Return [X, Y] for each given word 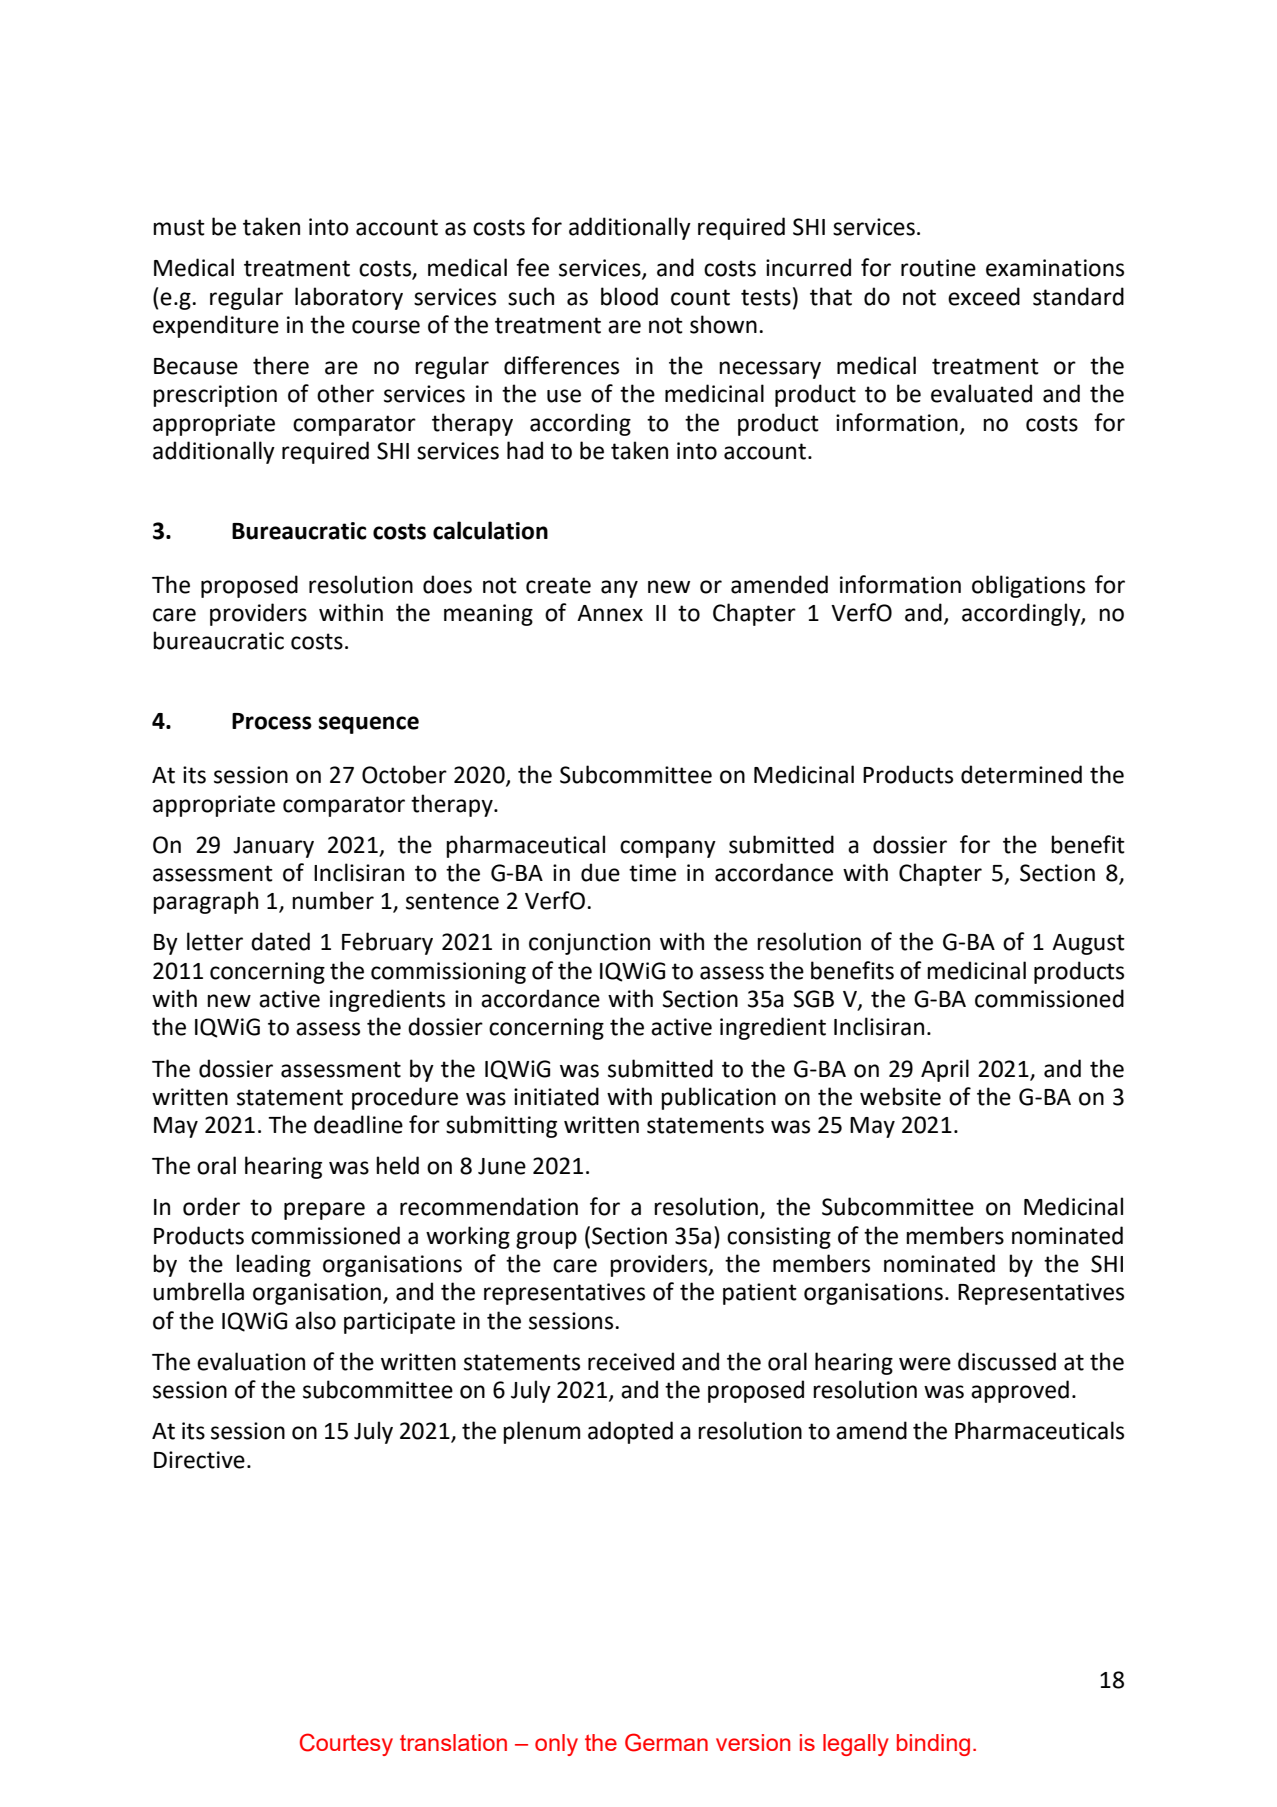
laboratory [349, 298]
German [666, 1742]
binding [933, 1745]
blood [629, 296]
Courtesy [346, 1744]
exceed [984, 296]
